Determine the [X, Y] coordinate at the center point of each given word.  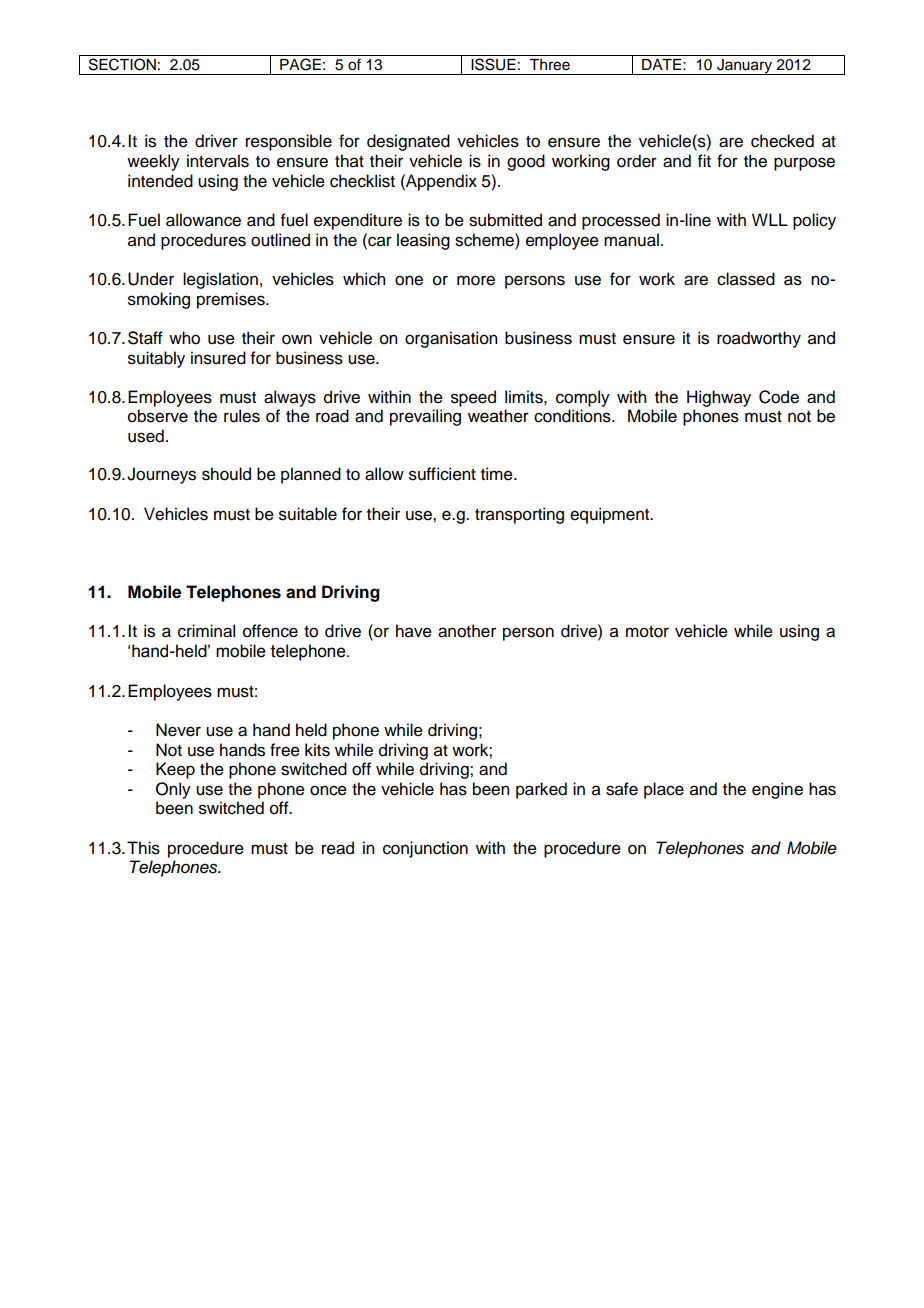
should [226, 474]
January [745, 67]
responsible [289, 142]
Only [173, 790]
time [498, 474]
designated [408, 142]
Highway [719, 398]
